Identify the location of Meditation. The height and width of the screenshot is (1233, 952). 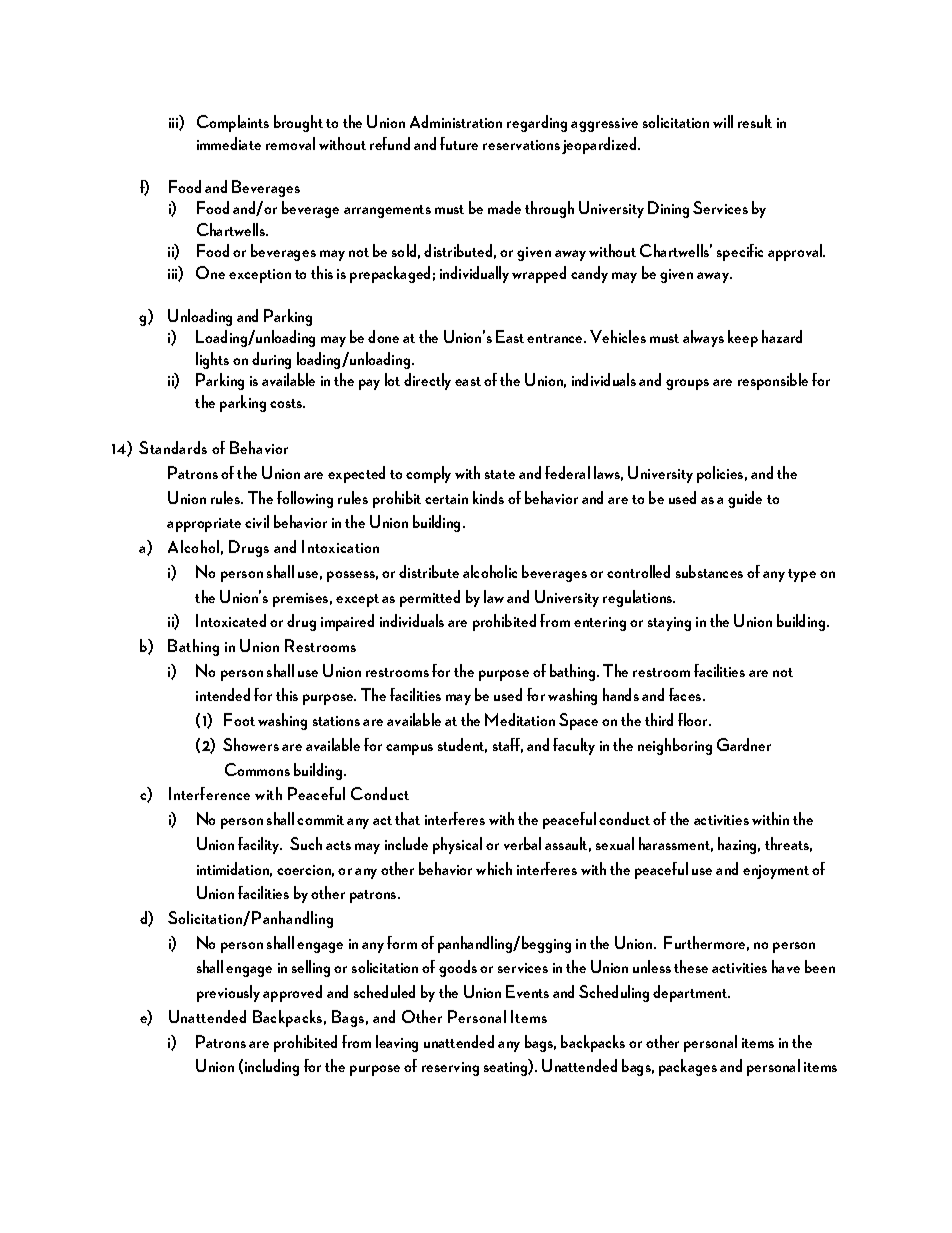
(520, 719).
